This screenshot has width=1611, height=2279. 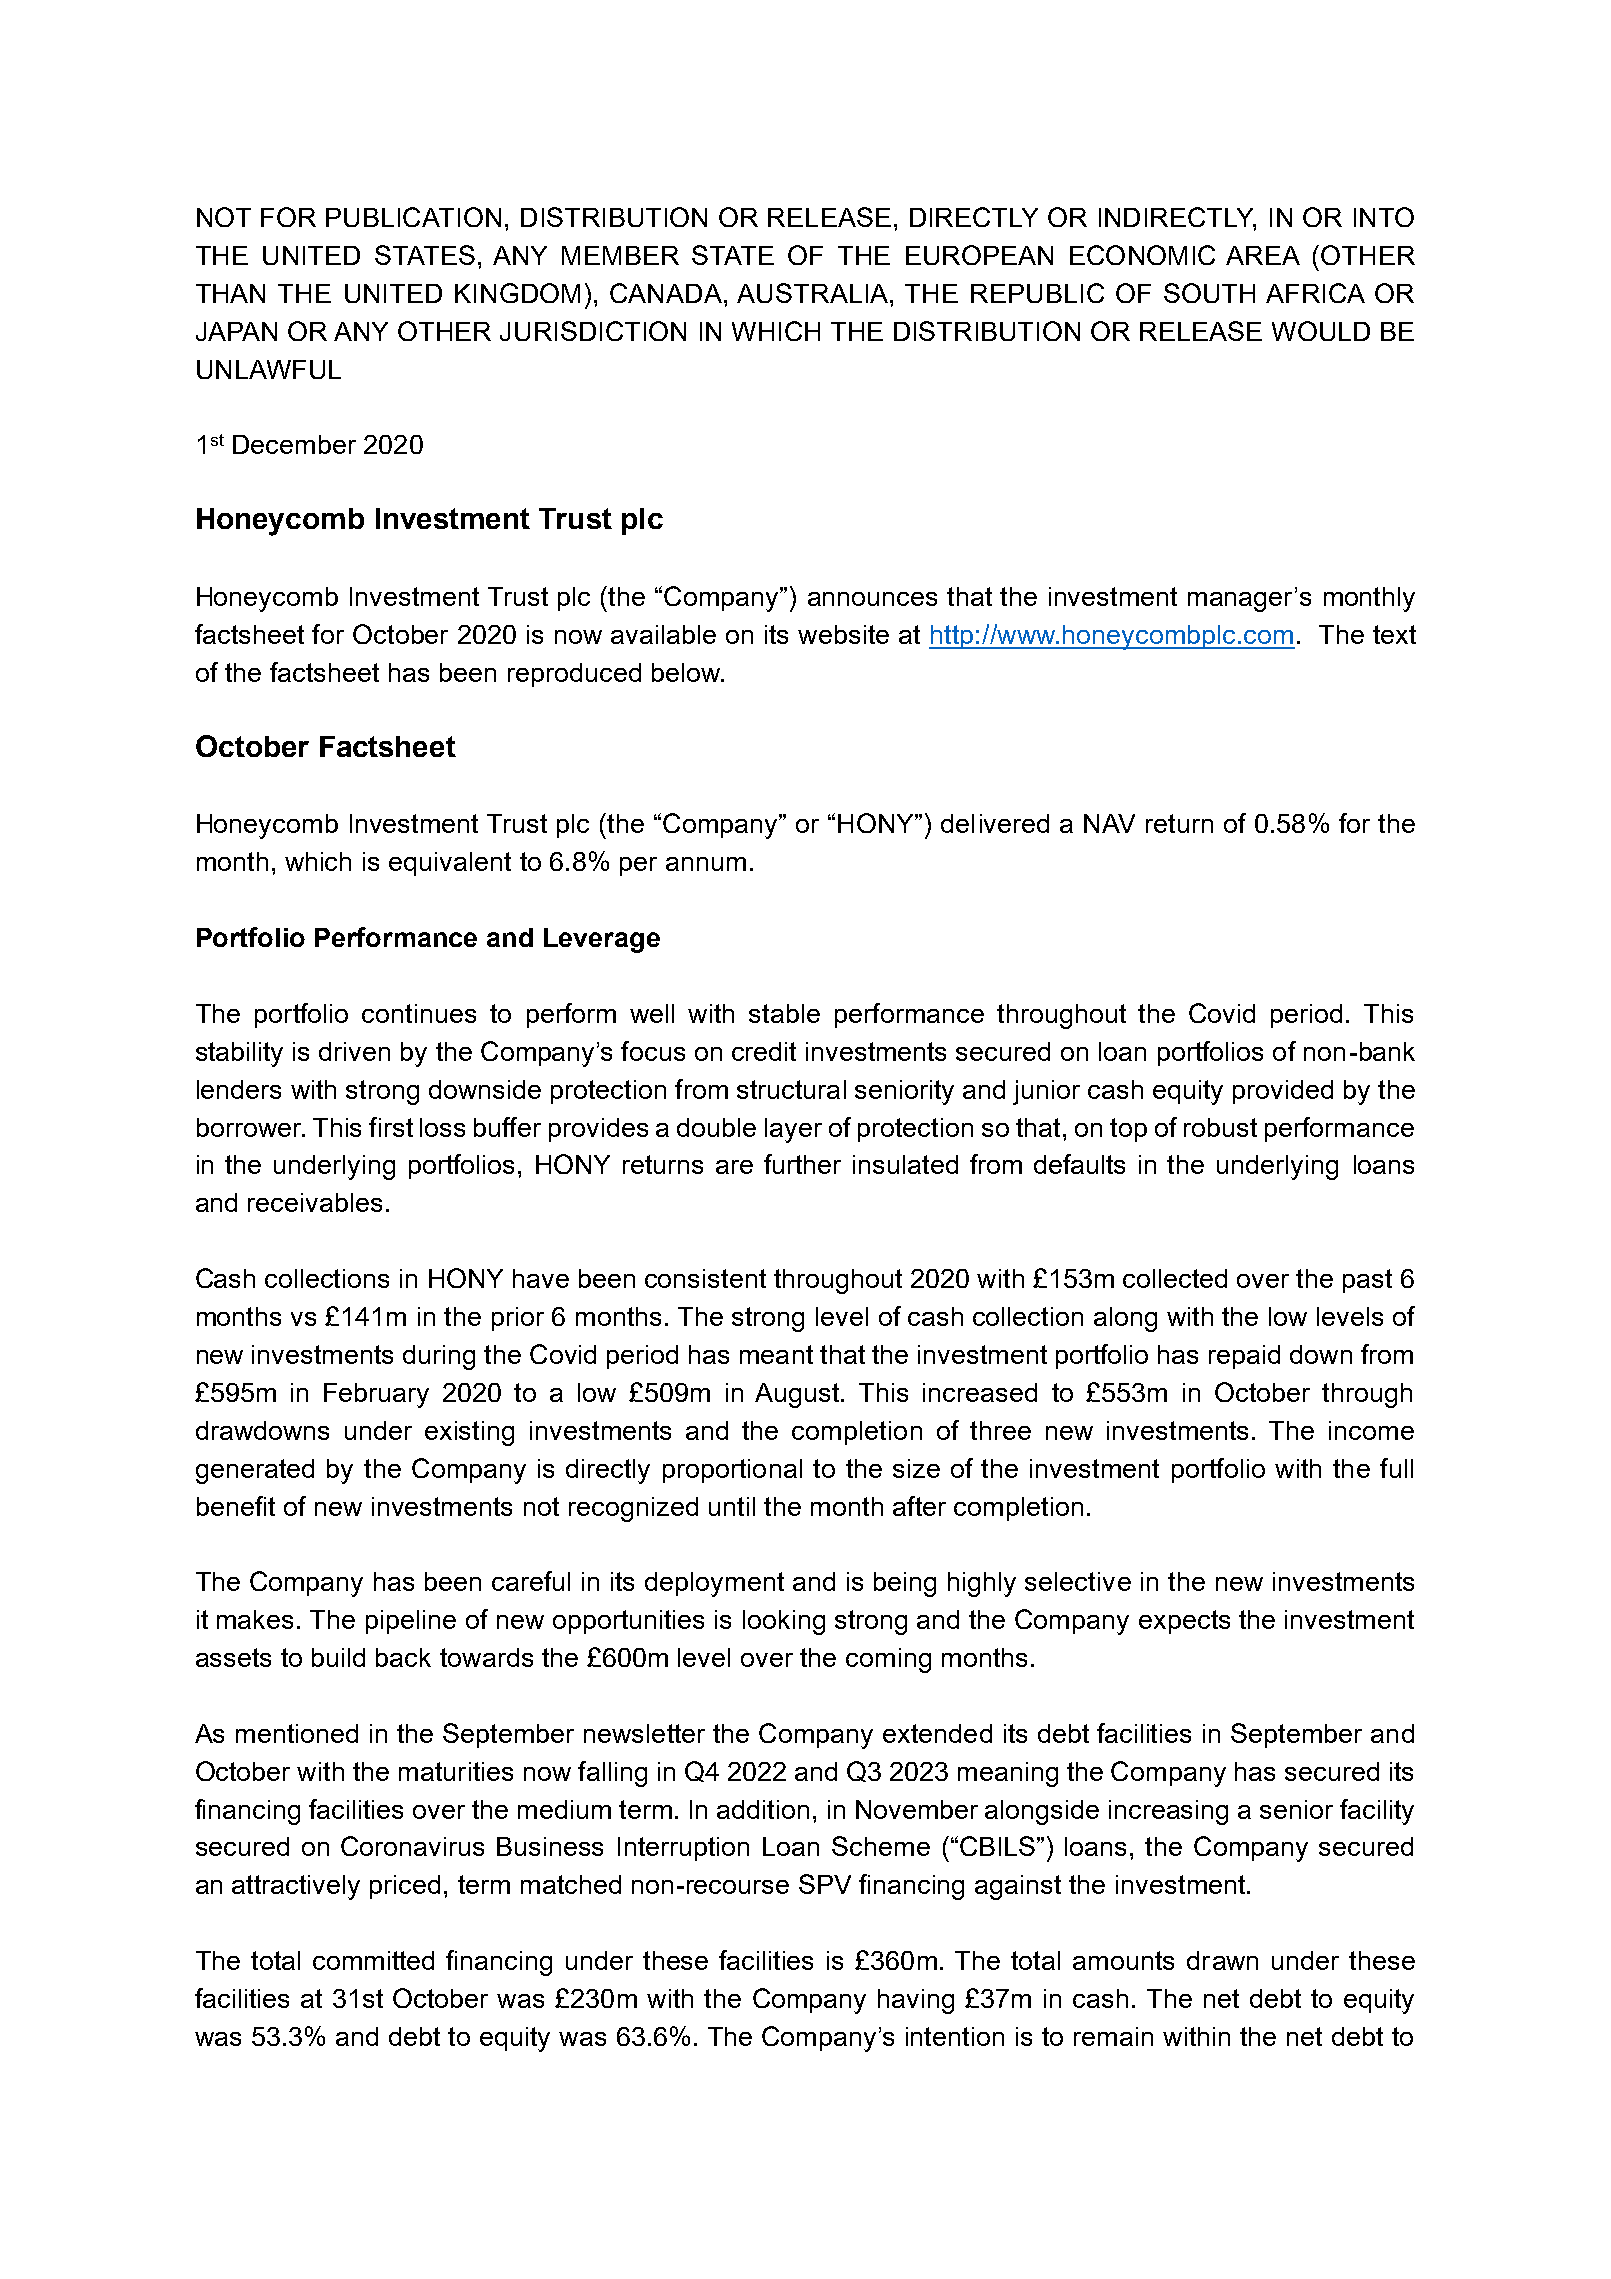 I want to click on layer, so click(x=793, y=1130).
